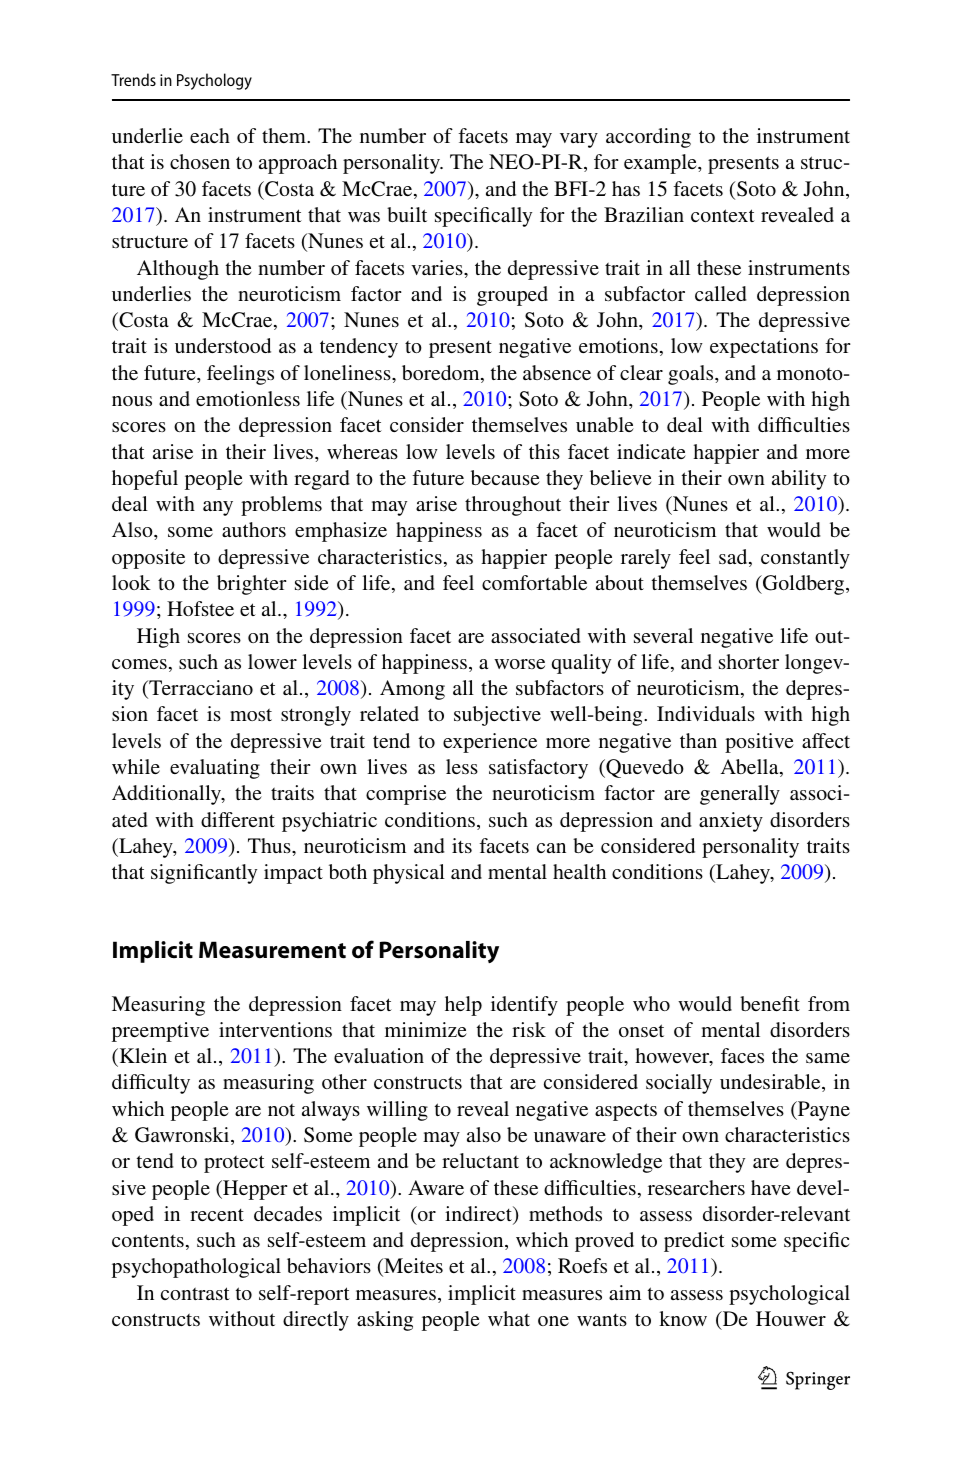  I want to click on what, so click(509, 1318).
